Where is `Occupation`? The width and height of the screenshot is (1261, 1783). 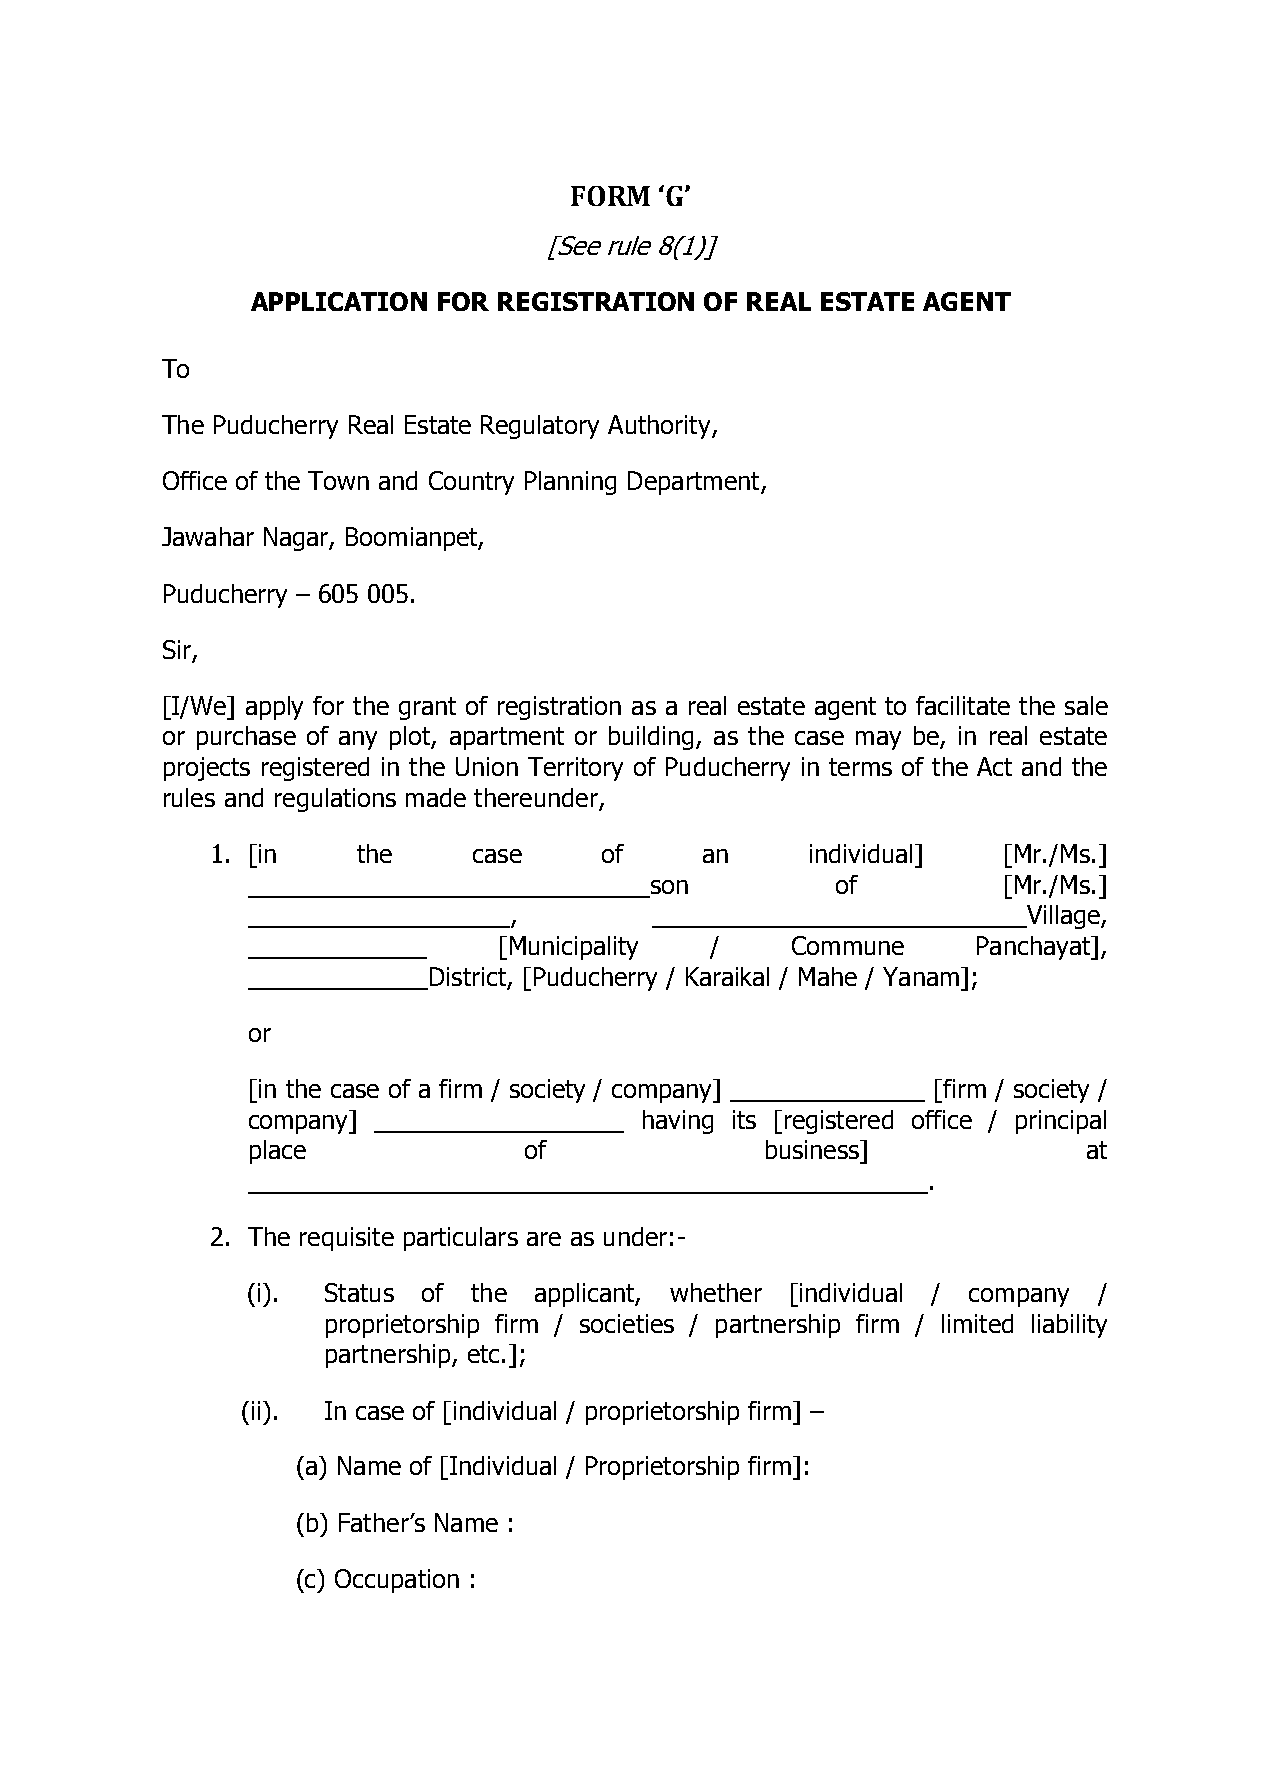
Occupation is located at coordinates (397, 1581).
